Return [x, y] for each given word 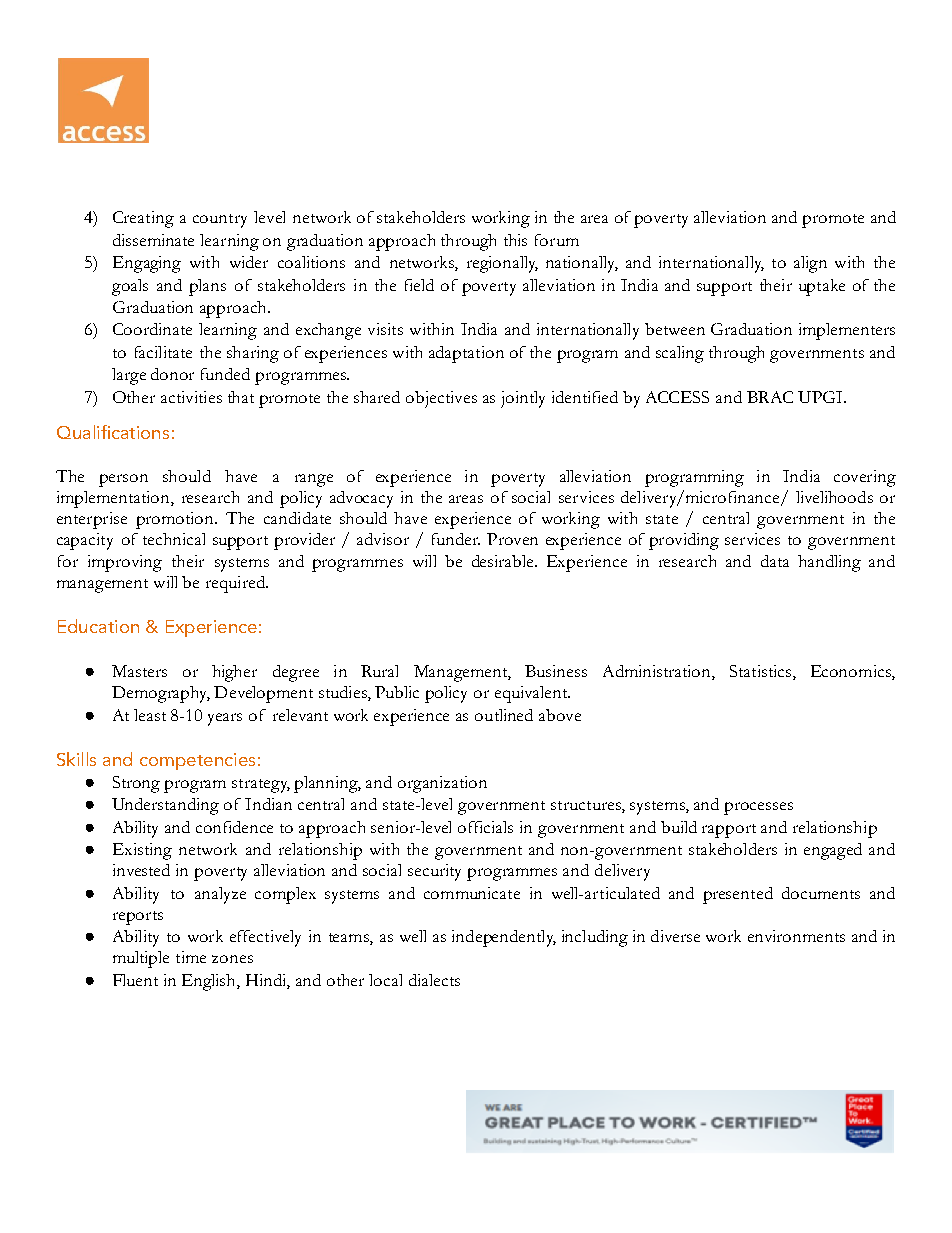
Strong [136, 784]
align [810, 264]
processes [758, 808]
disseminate [153, 240]
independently [504, 938]
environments [796, 936]
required [236, 584]
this [515, 240]
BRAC [770, 397]
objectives [441, 399]
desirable [504, 561]
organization [442, 784]
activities [191, 397]
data [775, 561]
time [191, 957]
